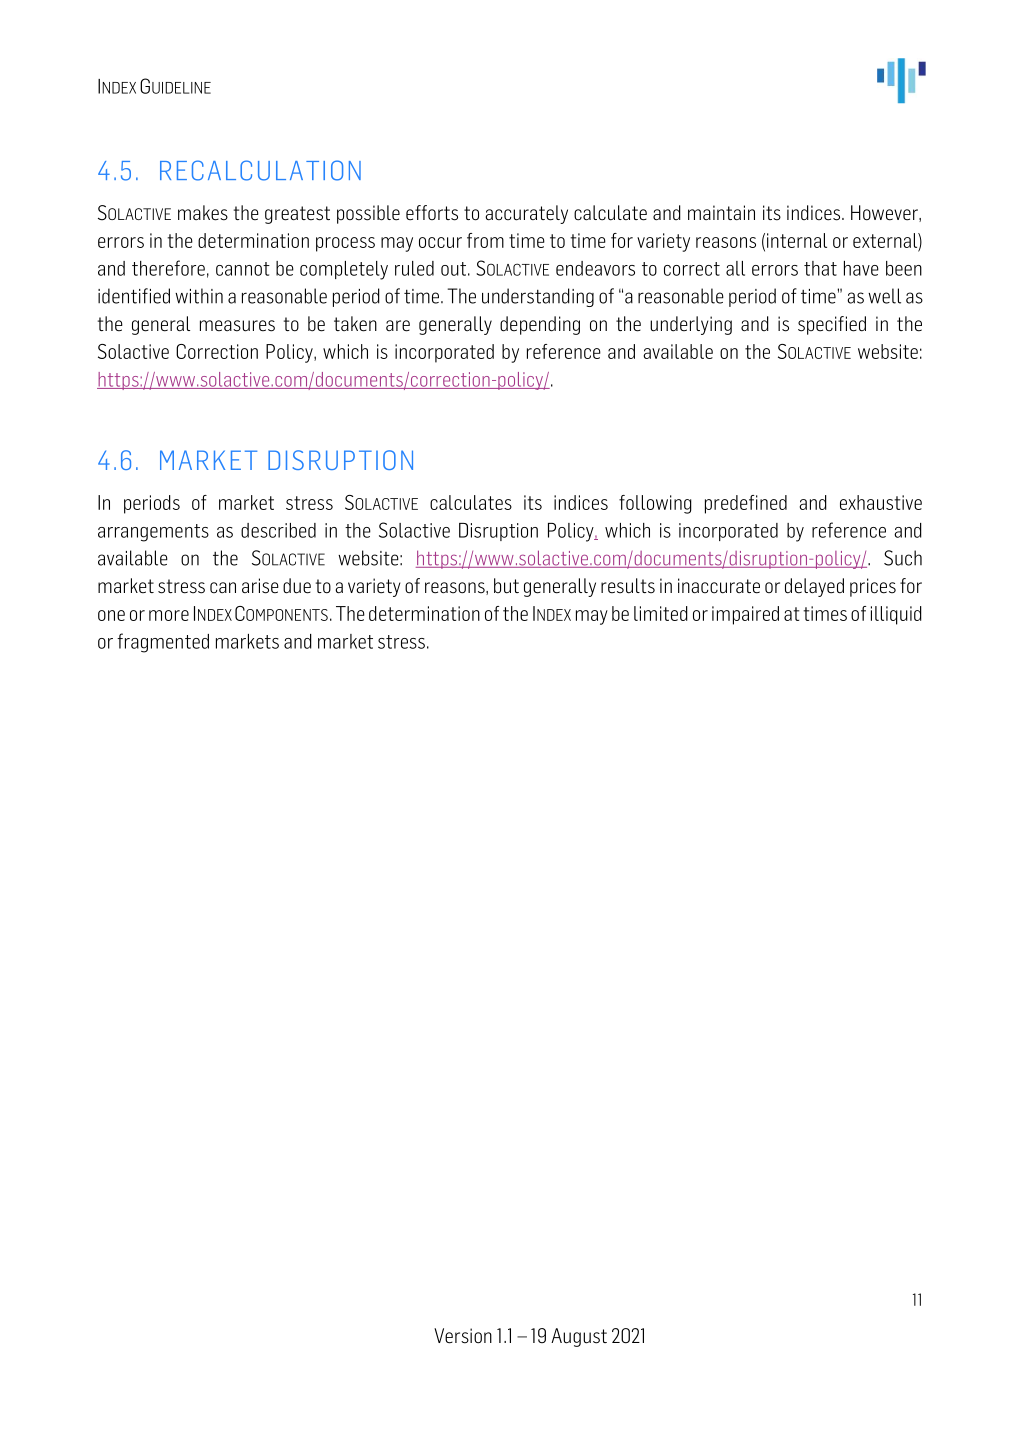  I want to click on August, so click(579, 1337).
